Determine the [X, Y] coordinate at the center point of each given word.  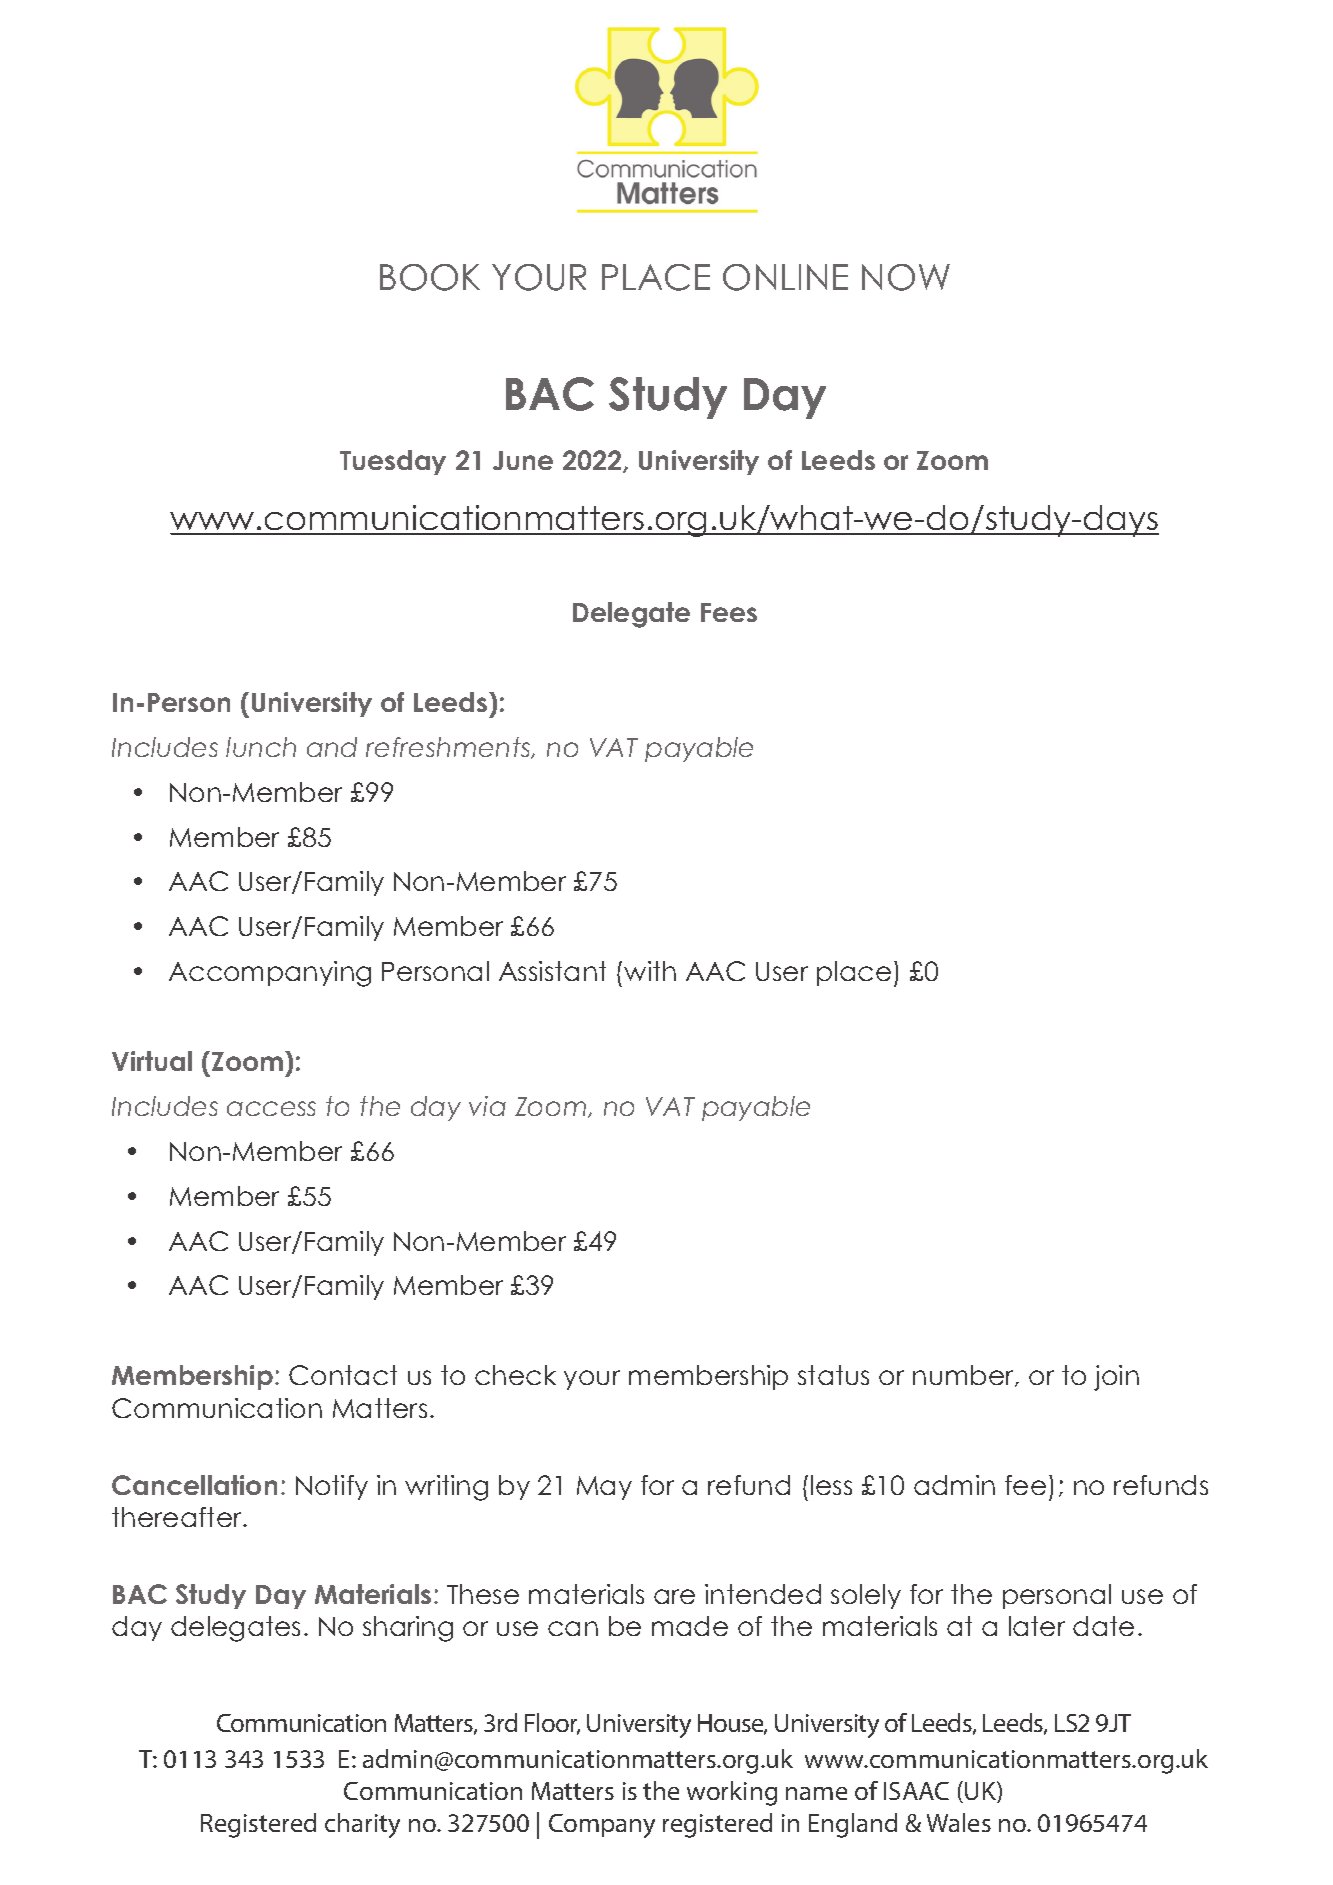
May [604, 1488]
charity [362, 1825]
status [833, 1375]
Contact [343, 1375]
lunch [261, 747]
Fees [729, 612]
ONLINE [785, 277]
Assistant [552, 971]
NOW [906, 277]
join [1116, 1378]
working [732, 1793]
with [650, 971]
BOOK [430, 277]
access [271, 1108]
